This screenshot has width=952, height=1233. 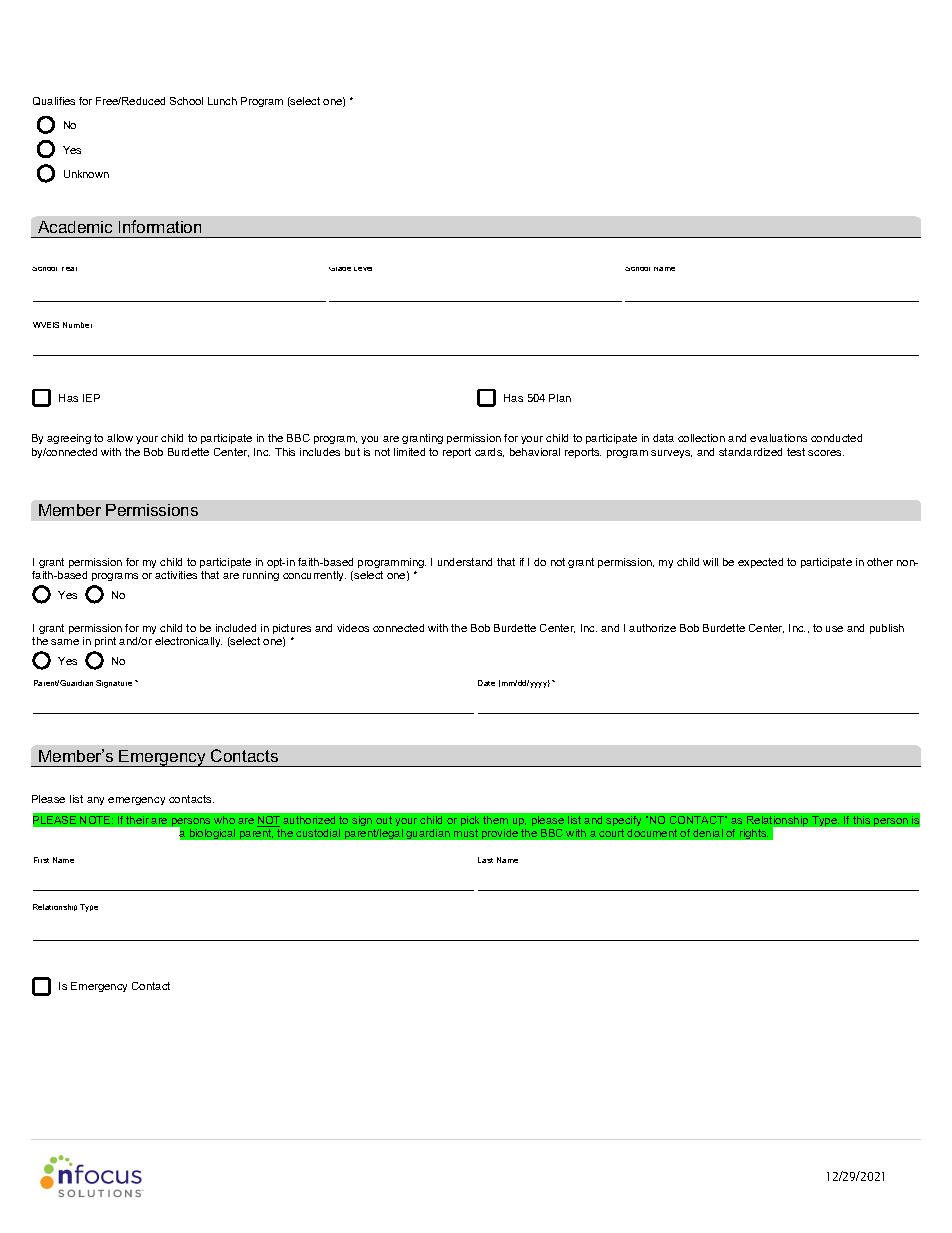 I want to click on test, so click(x=796, y=452).
